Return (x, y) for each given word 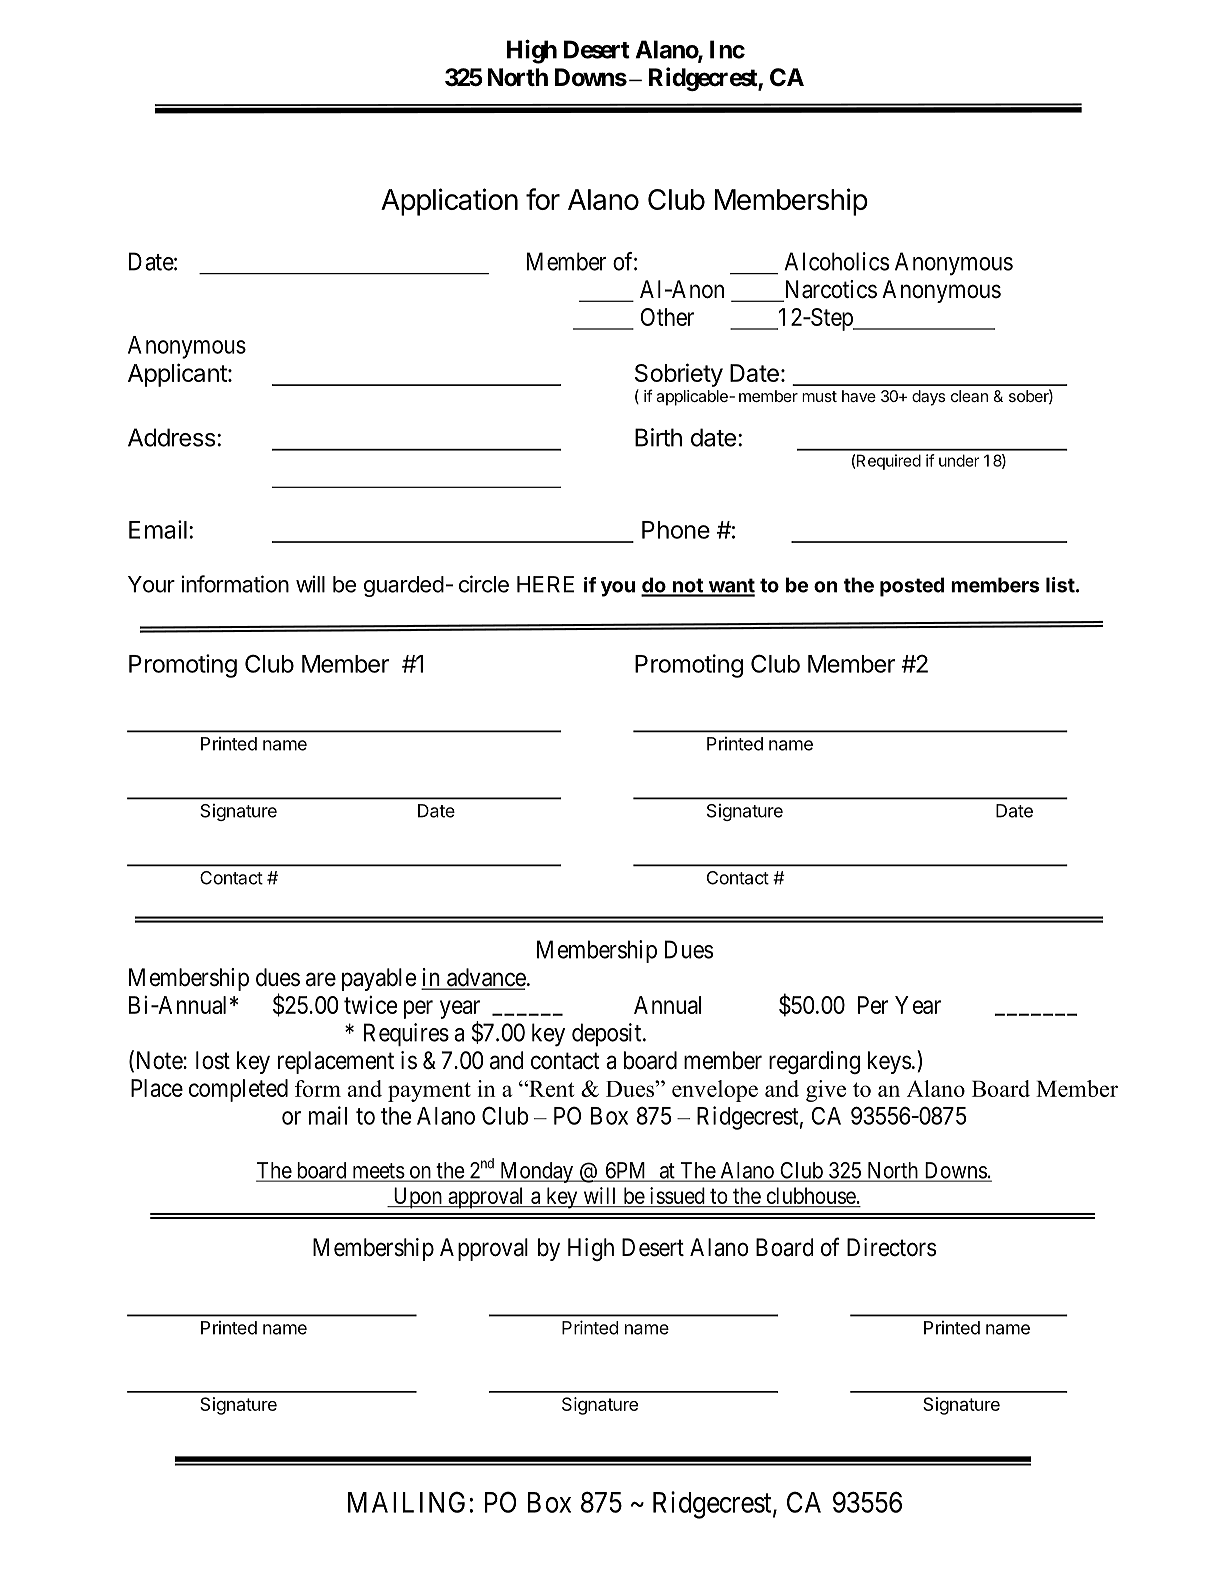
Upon (417, 1198)
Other (667, 317)
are (321, 979)
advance (485, 978)
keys (889, 1062)
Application (449, 202)
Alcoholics (836, 261)
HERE (545, 584)
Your (151, 584)
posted (912, 587)
